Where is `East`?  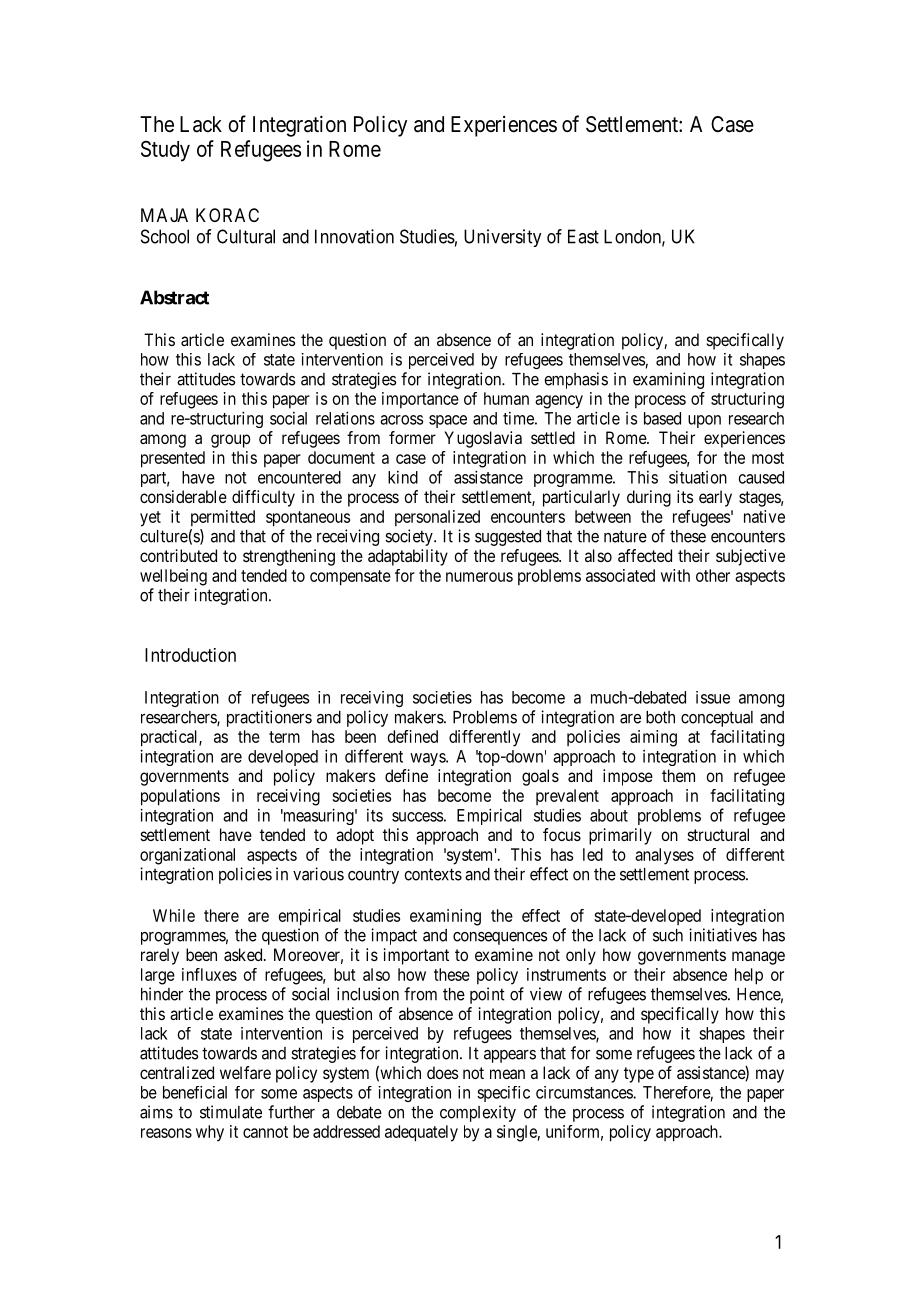
East is located at coordinates (583, 236).
